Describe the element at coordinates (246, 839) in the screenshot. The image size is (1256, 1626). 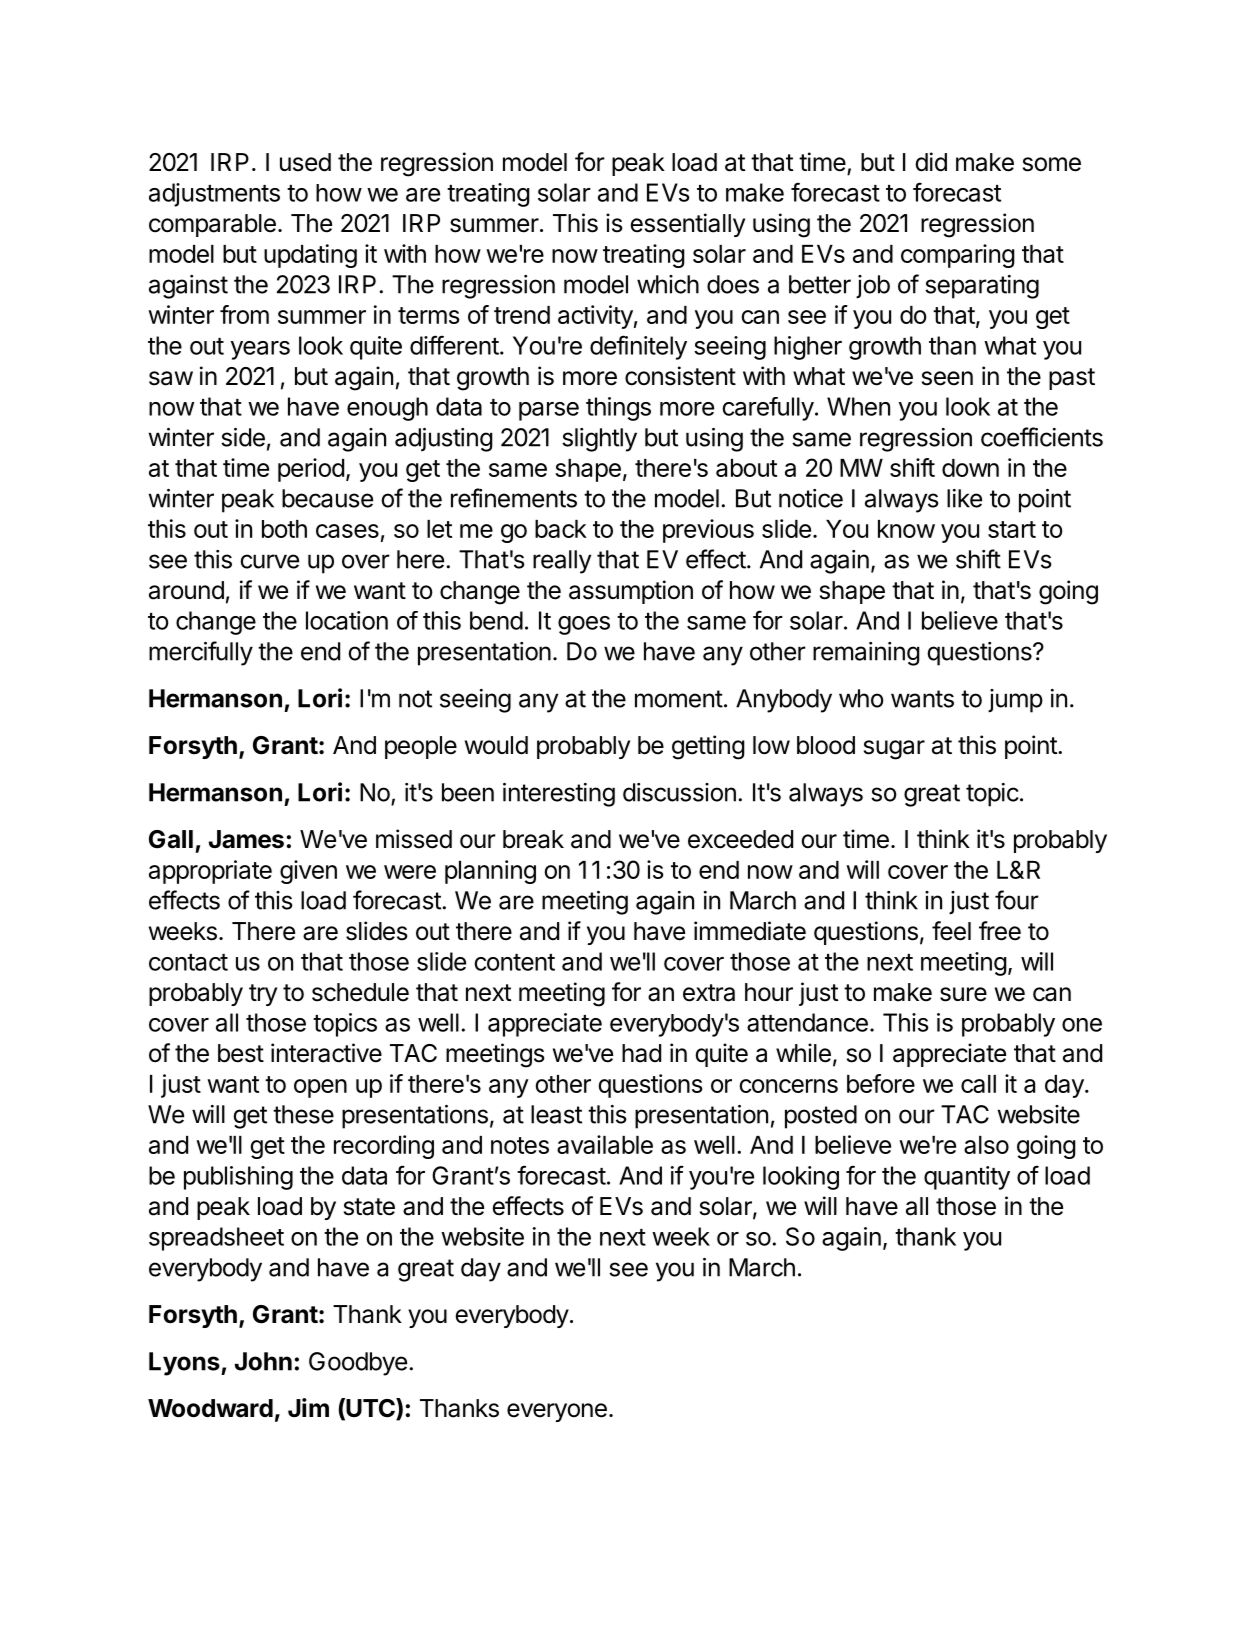
I see `James` at that location.
